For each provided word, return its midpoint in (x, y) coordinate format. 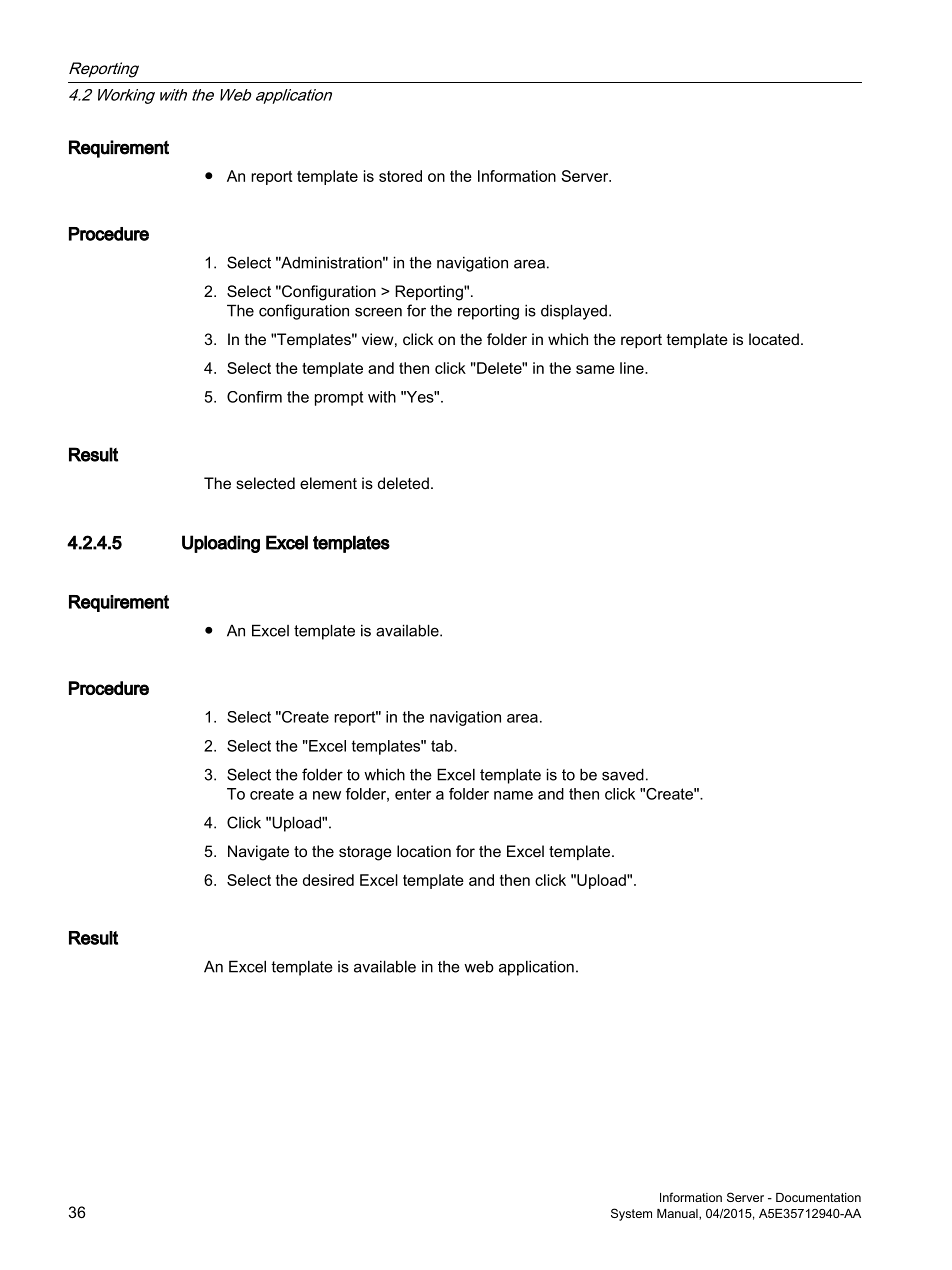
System (631, 1214)
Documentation (818, 1197)
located (774, 339)
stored (400, 176)
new (327, 795)
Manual (678, 1214)
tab (443, 746)
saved (623, 774)
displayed (574, 312)
